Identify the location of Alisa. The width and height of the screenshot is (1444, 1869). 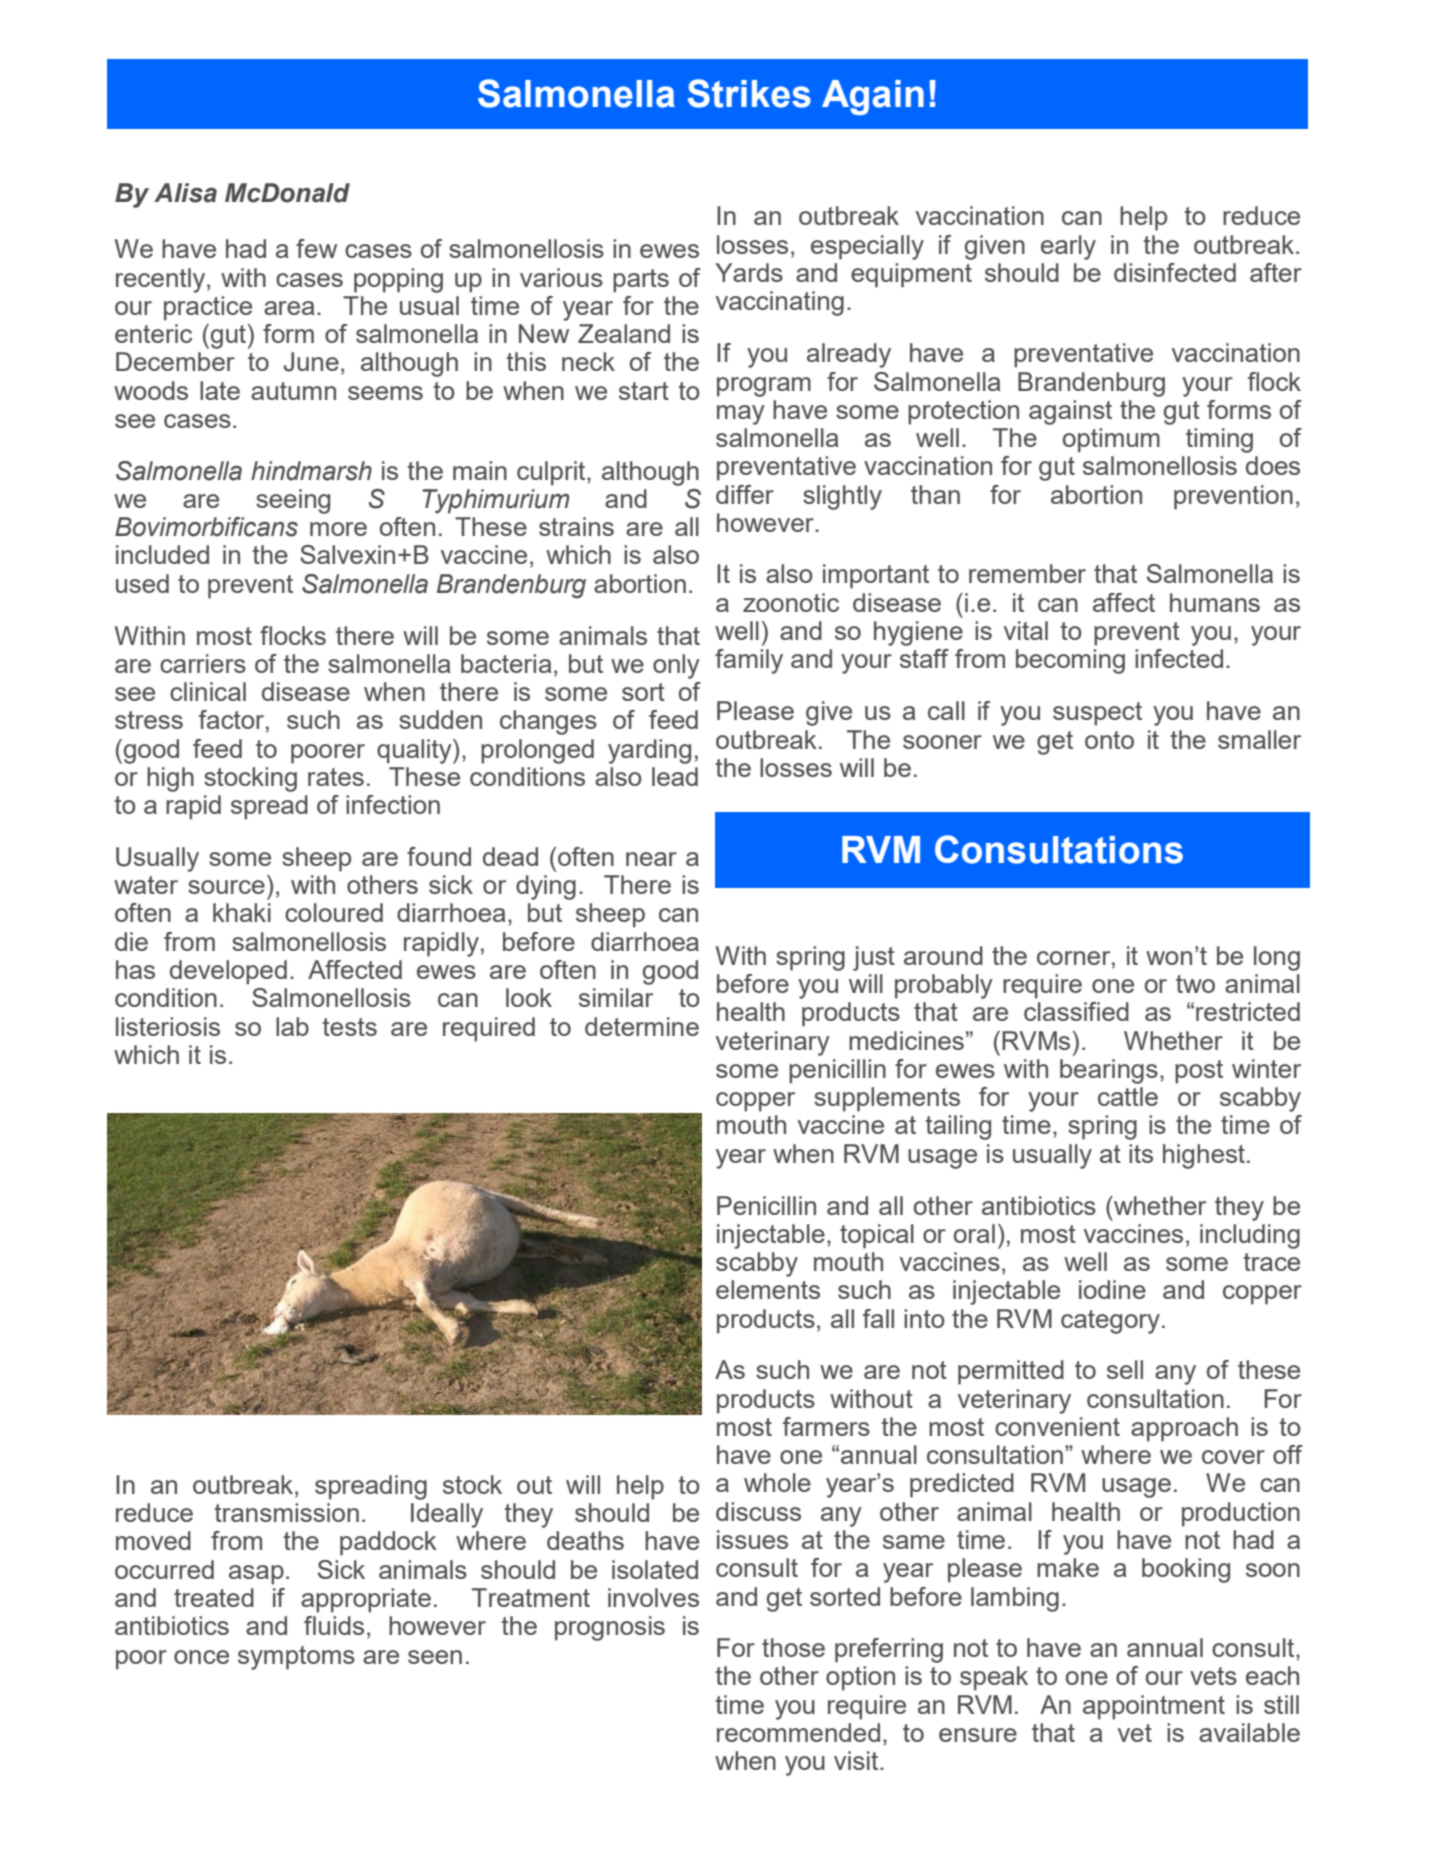
(185, 193).
